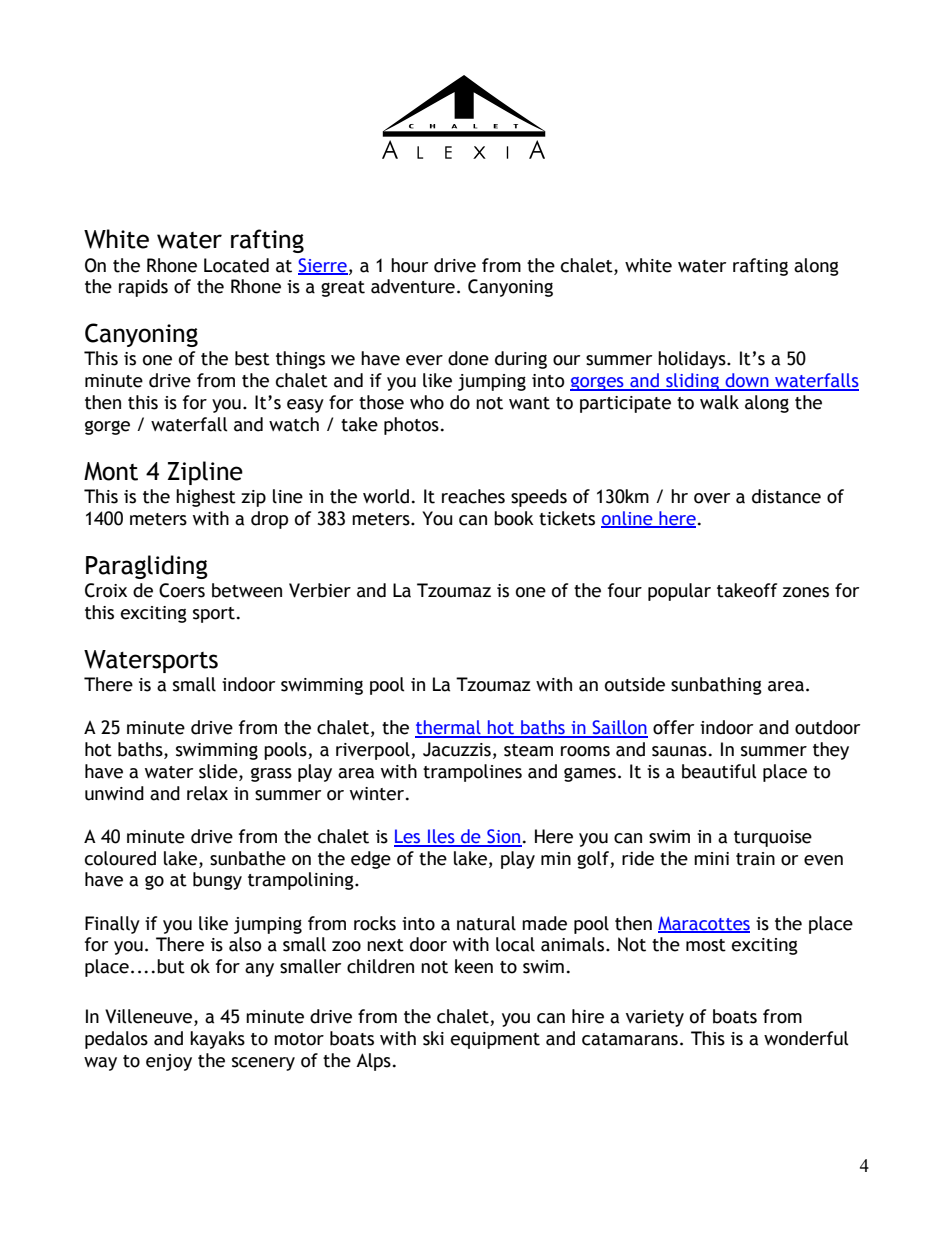 This screenshot has width=952, height=1233. What do you see at coordinates (495, 1040) in the screenshot?
I see `equipment` at bounding box center [495, 1040].
